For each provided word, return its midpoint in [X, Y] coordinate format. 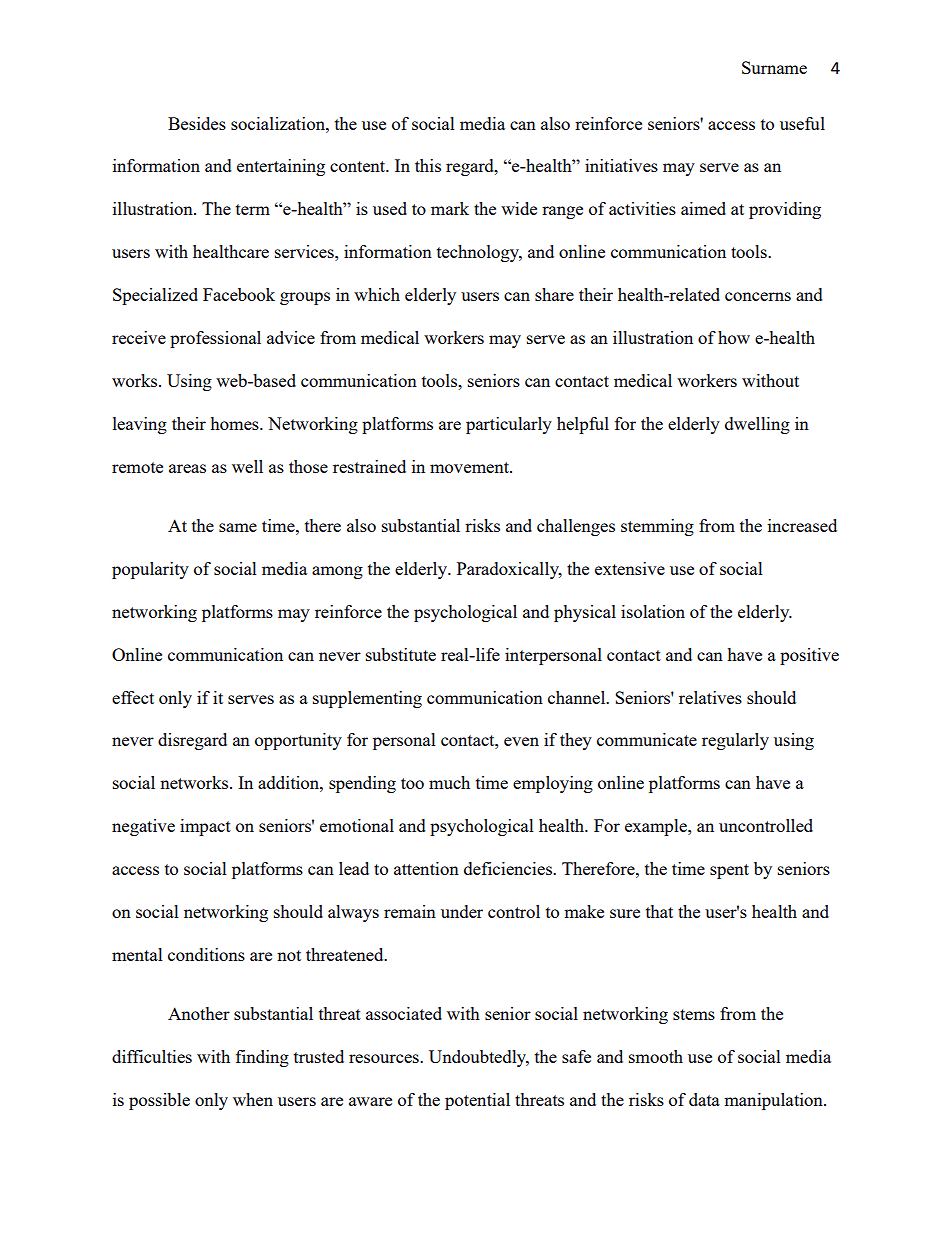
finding [262, 1058]
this [428, 165]
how [734, 337]
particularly [509, 425]
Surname [774, 67]
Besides [197, 123]
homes [236, 423]
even [521, 741]
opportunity [298, 741]
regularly [735, 741]
